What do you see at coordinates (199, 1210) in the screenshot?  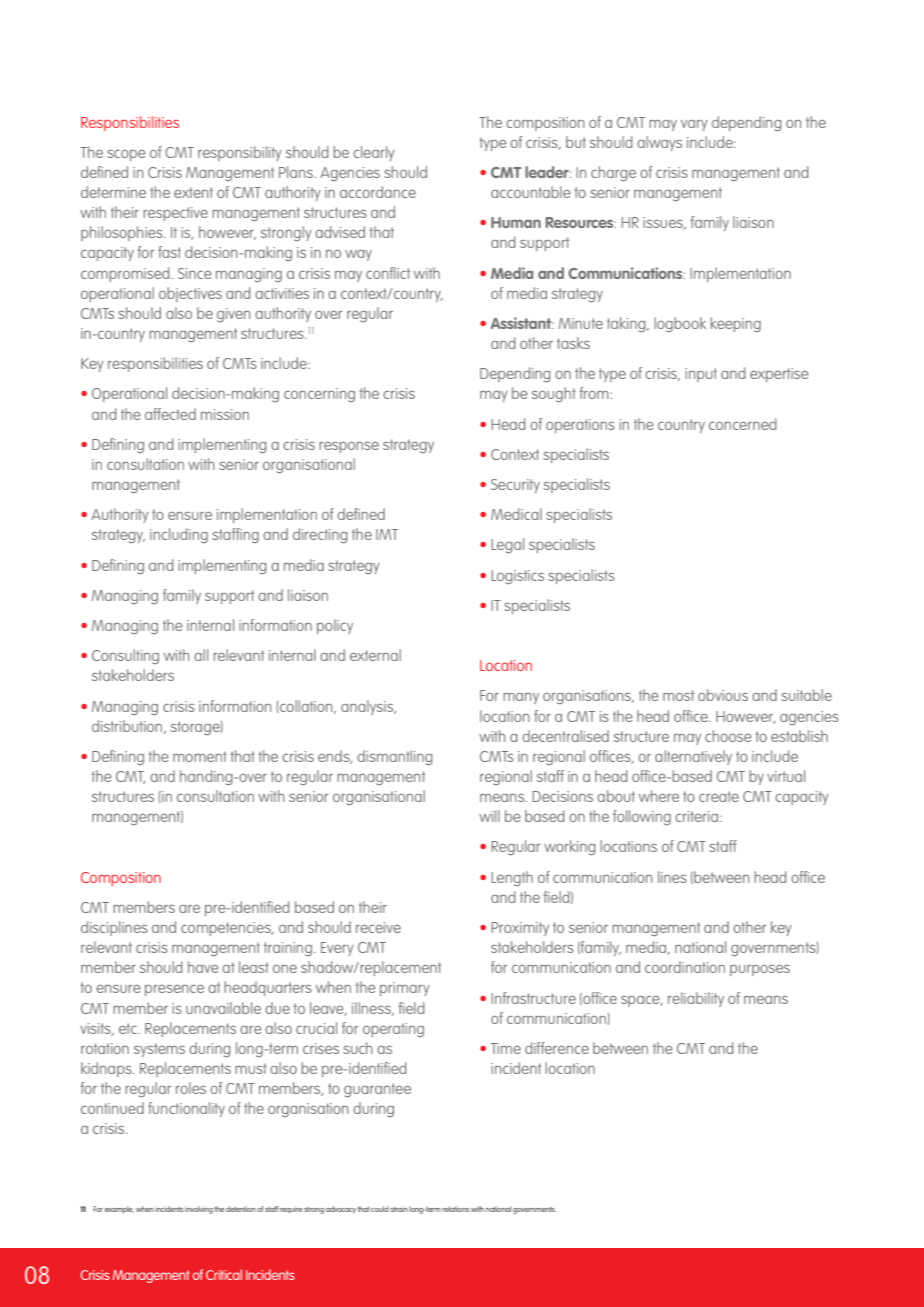 I see `involving` at bounding box center [199, 1210].
